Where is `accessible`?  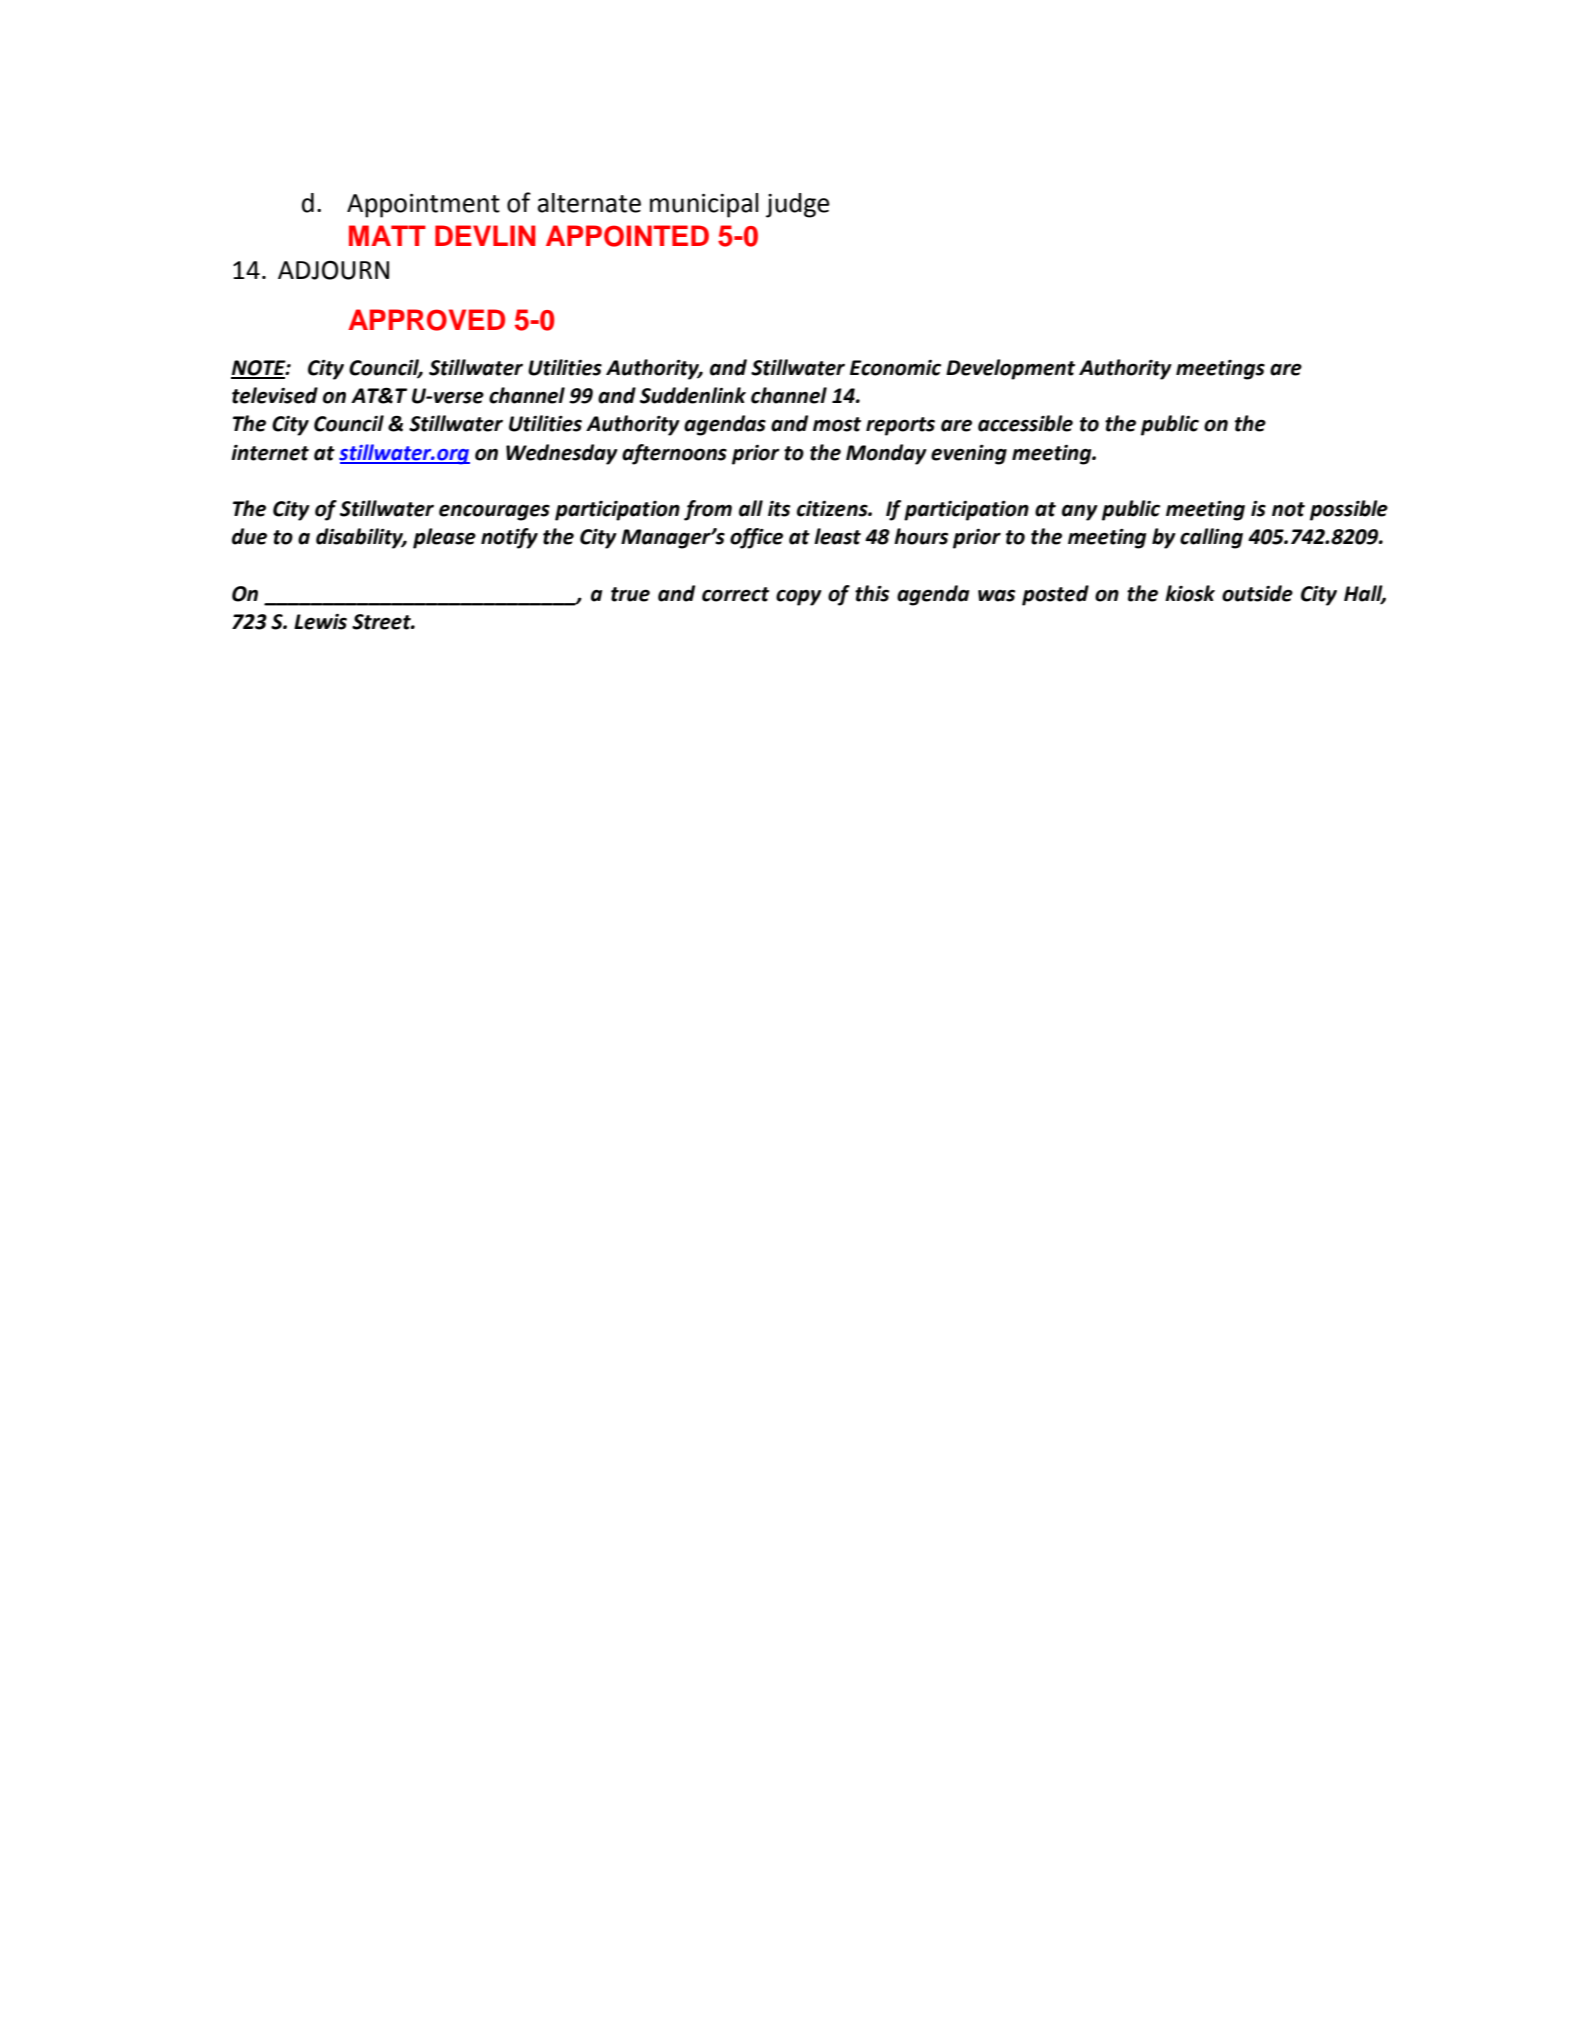
accessible is located at coordinates (1025, 423).
